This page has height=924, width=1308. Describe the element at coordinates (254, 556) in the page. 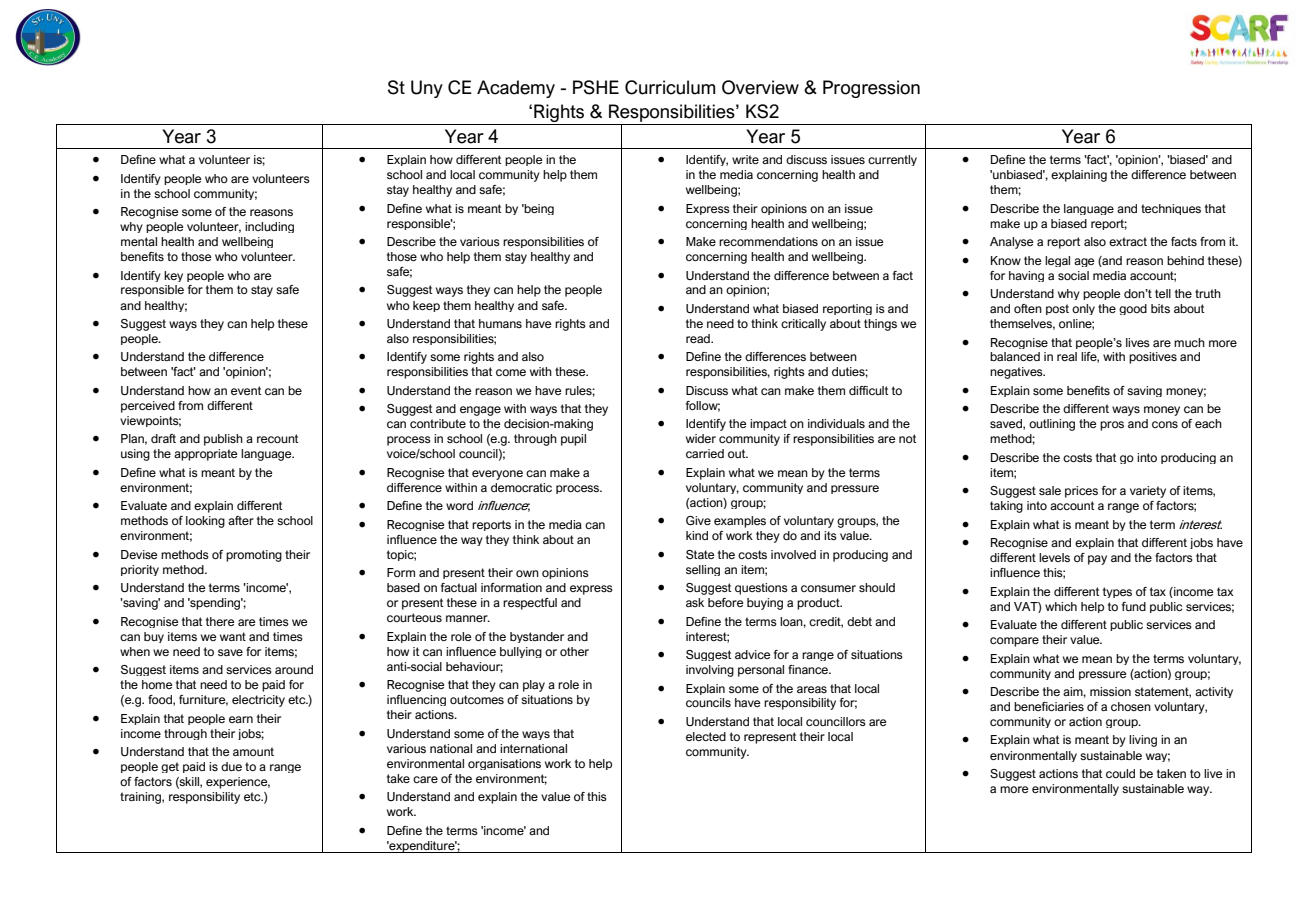

I see `promoting` at that location.
